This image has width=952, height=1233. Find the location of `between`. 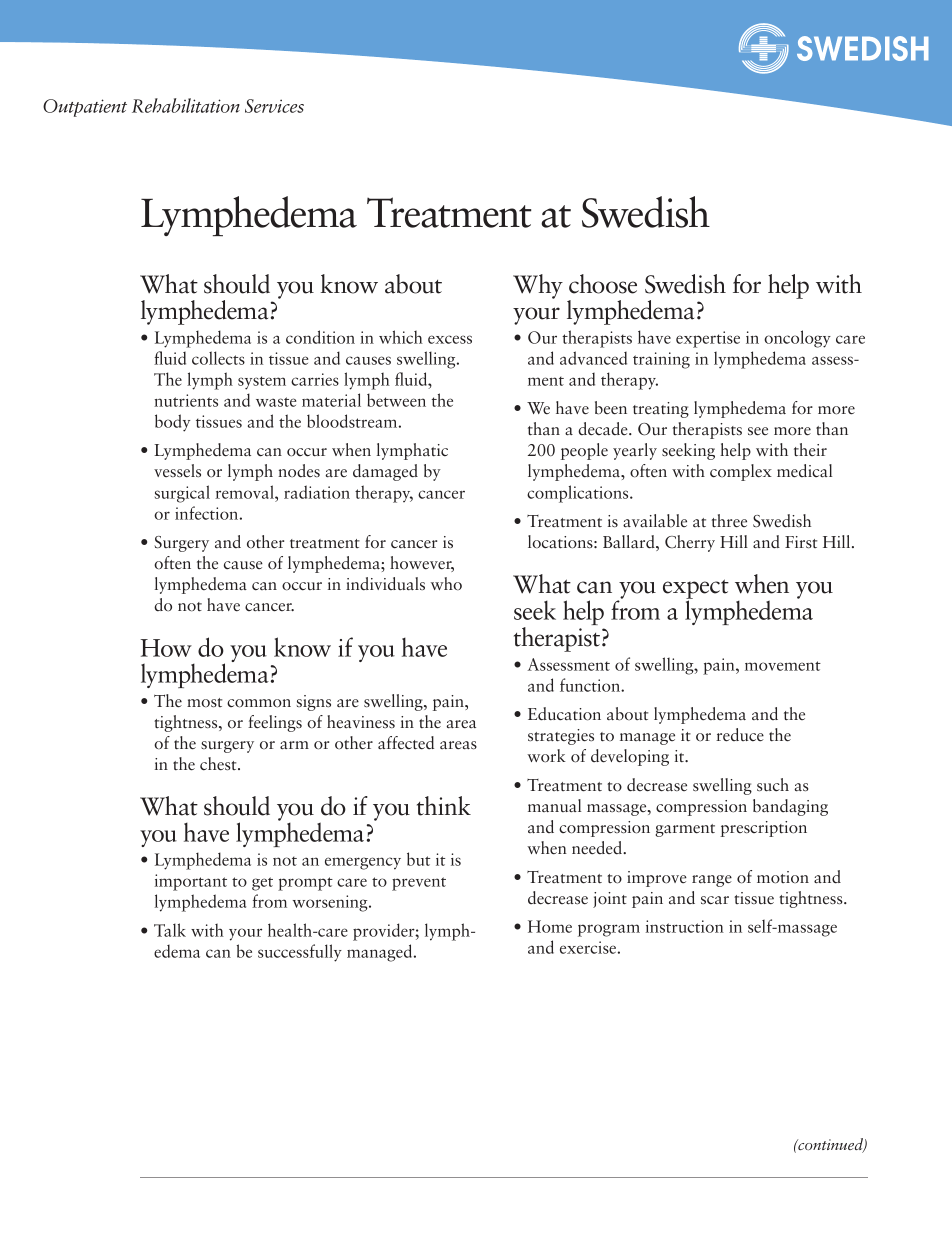

between is located at coordinates (396, 400).
